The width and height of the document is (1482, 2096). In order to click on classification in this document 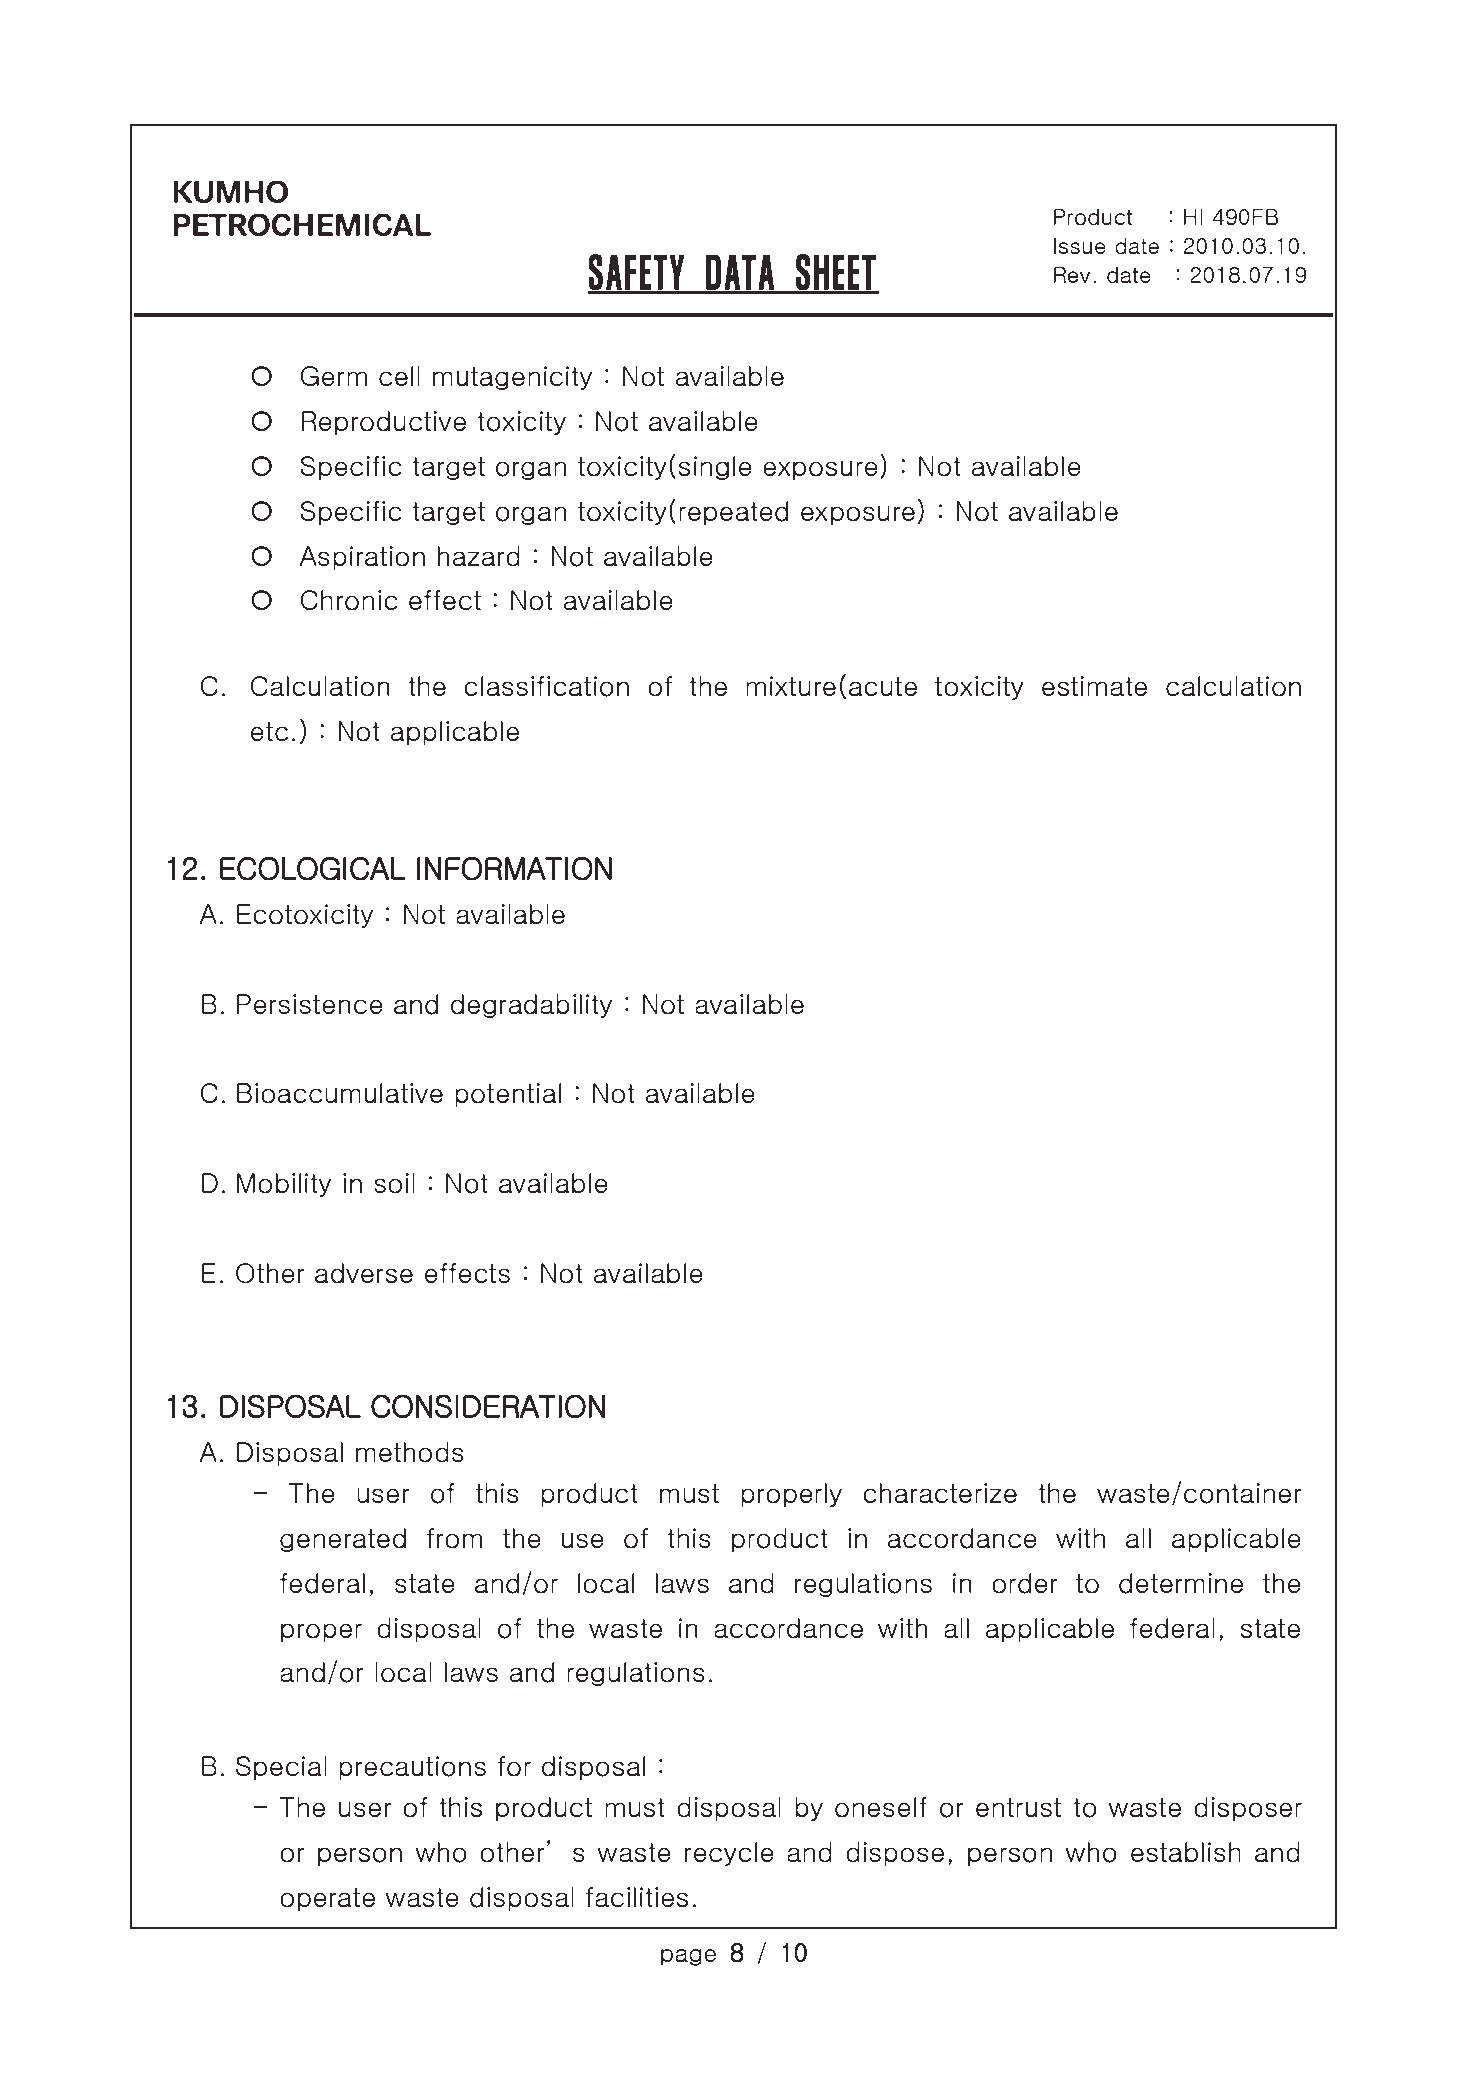, I will do `click(546, 686)`.
